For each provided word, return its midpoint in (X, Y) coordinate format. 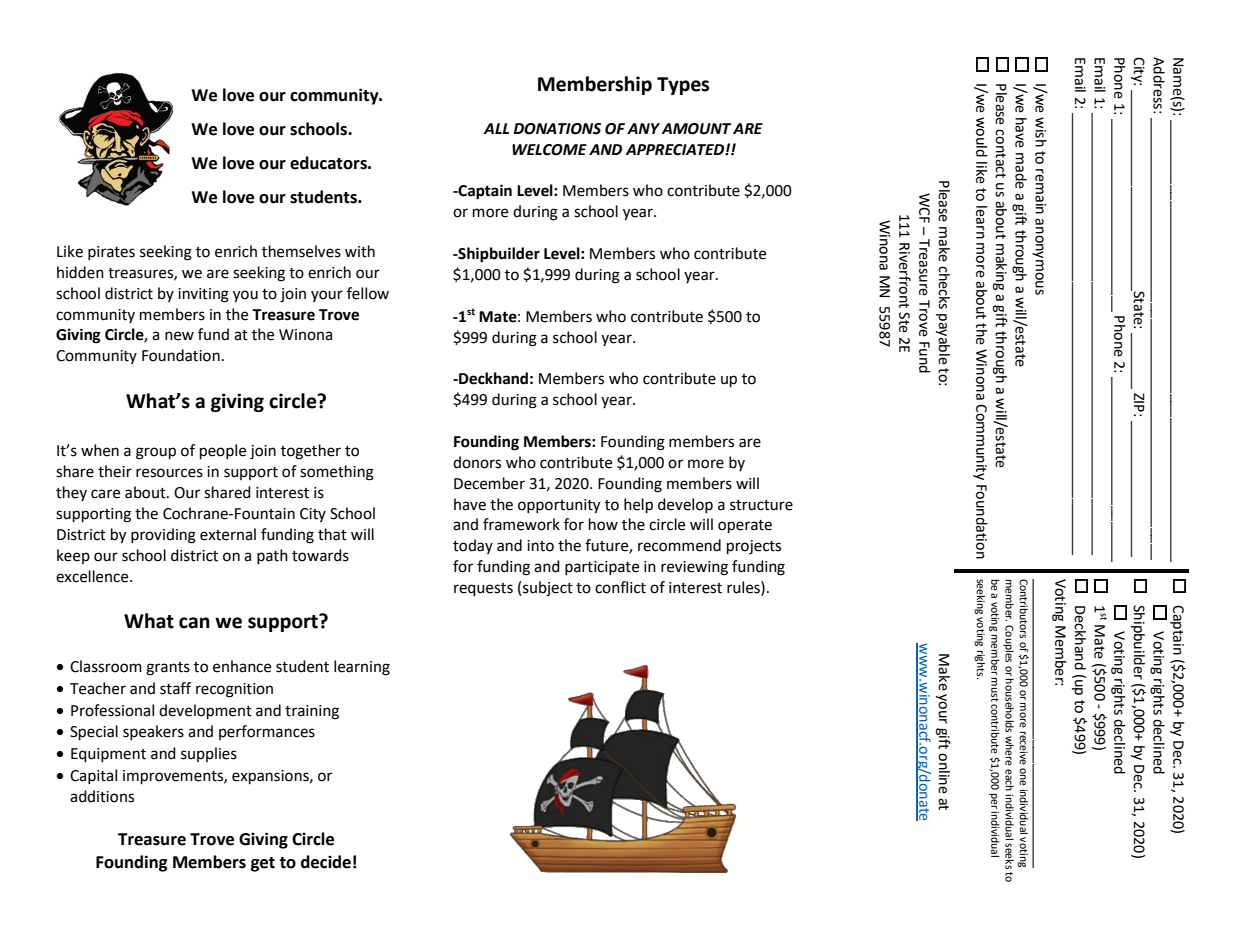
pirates (111, 253)
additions (102, 796)
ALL (496, 128)
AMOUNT (696, 129)
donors (477, 462)
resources (169, 473)
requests (483, 589)
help (638, 506)
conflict (620, 587)
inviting (203, 295)
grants (168, 669)
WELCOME (549, 150)
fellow (368, 293)
